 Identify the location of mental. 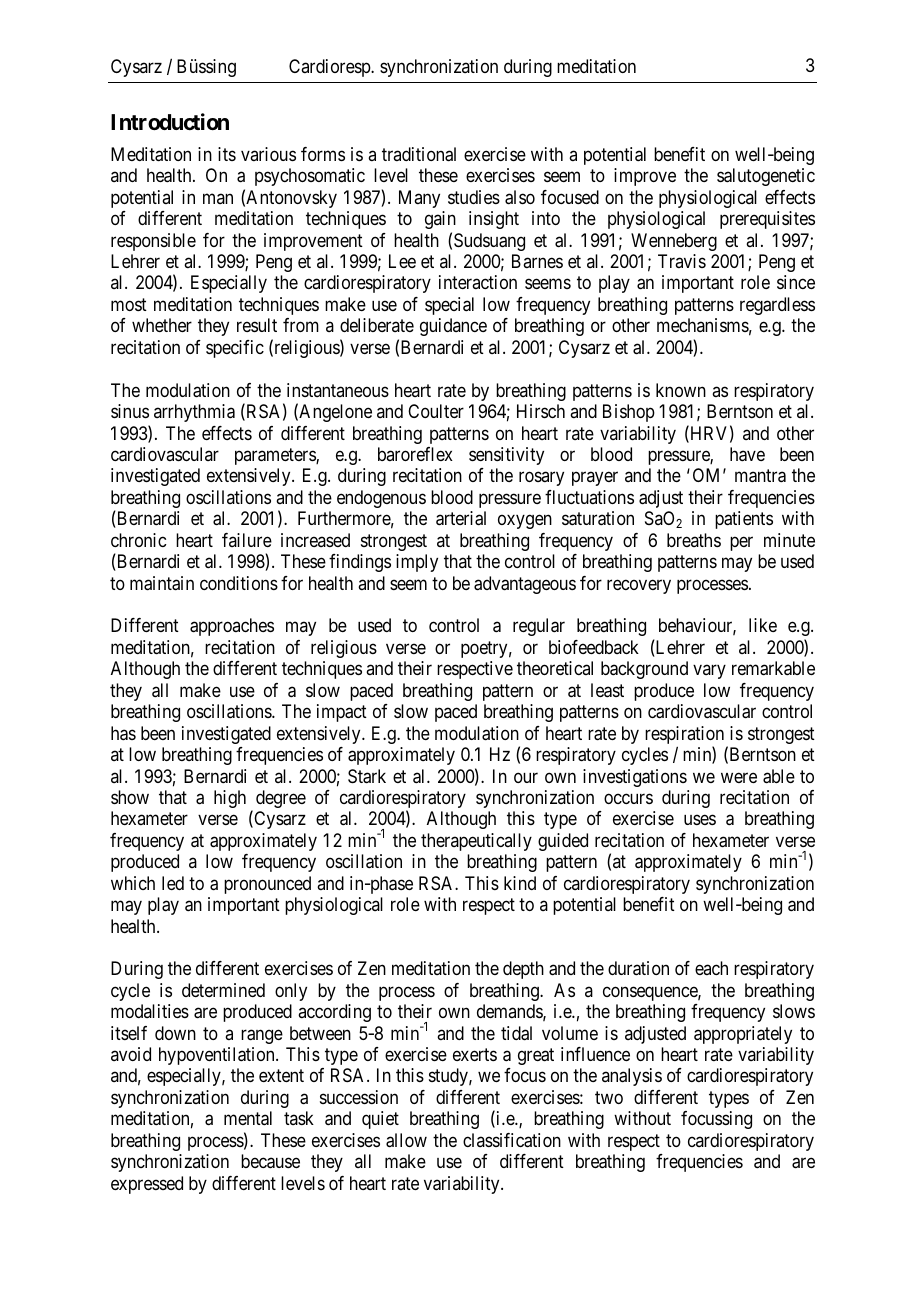
(248, 1118).
